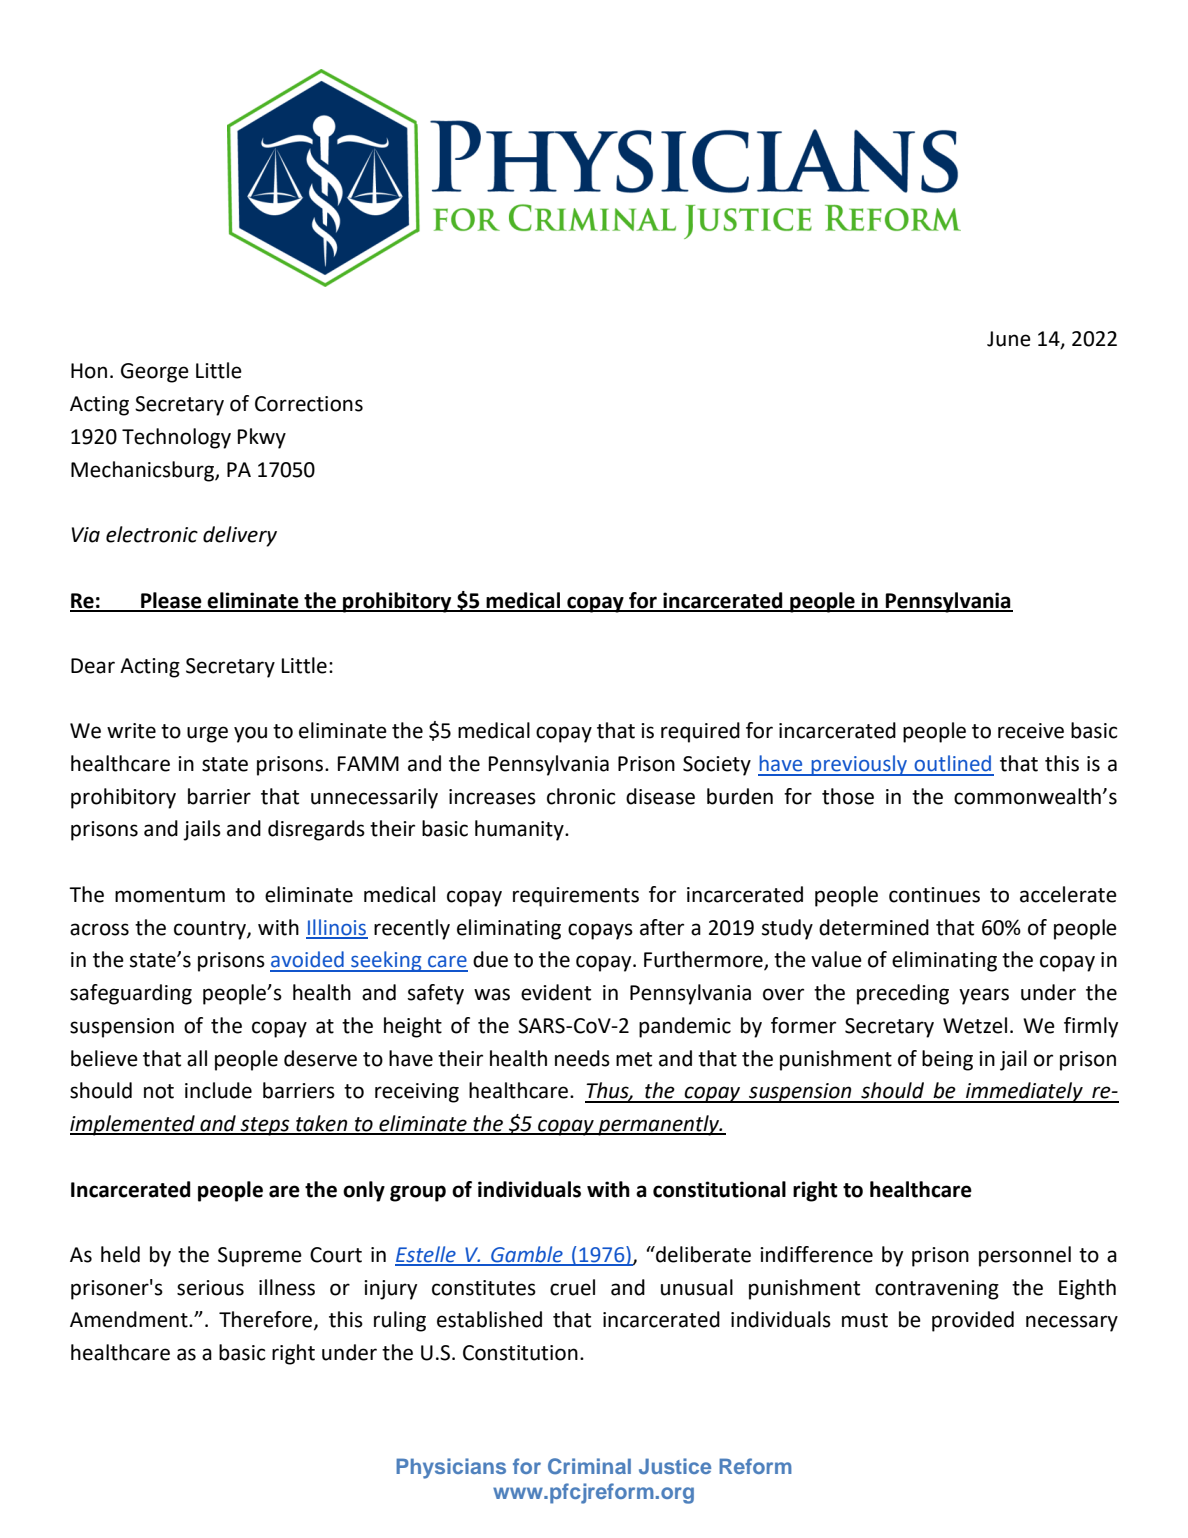 Image resolution: width=1188 pixels, height=1538 pixels. I want to click on required, so click(700, 732).
